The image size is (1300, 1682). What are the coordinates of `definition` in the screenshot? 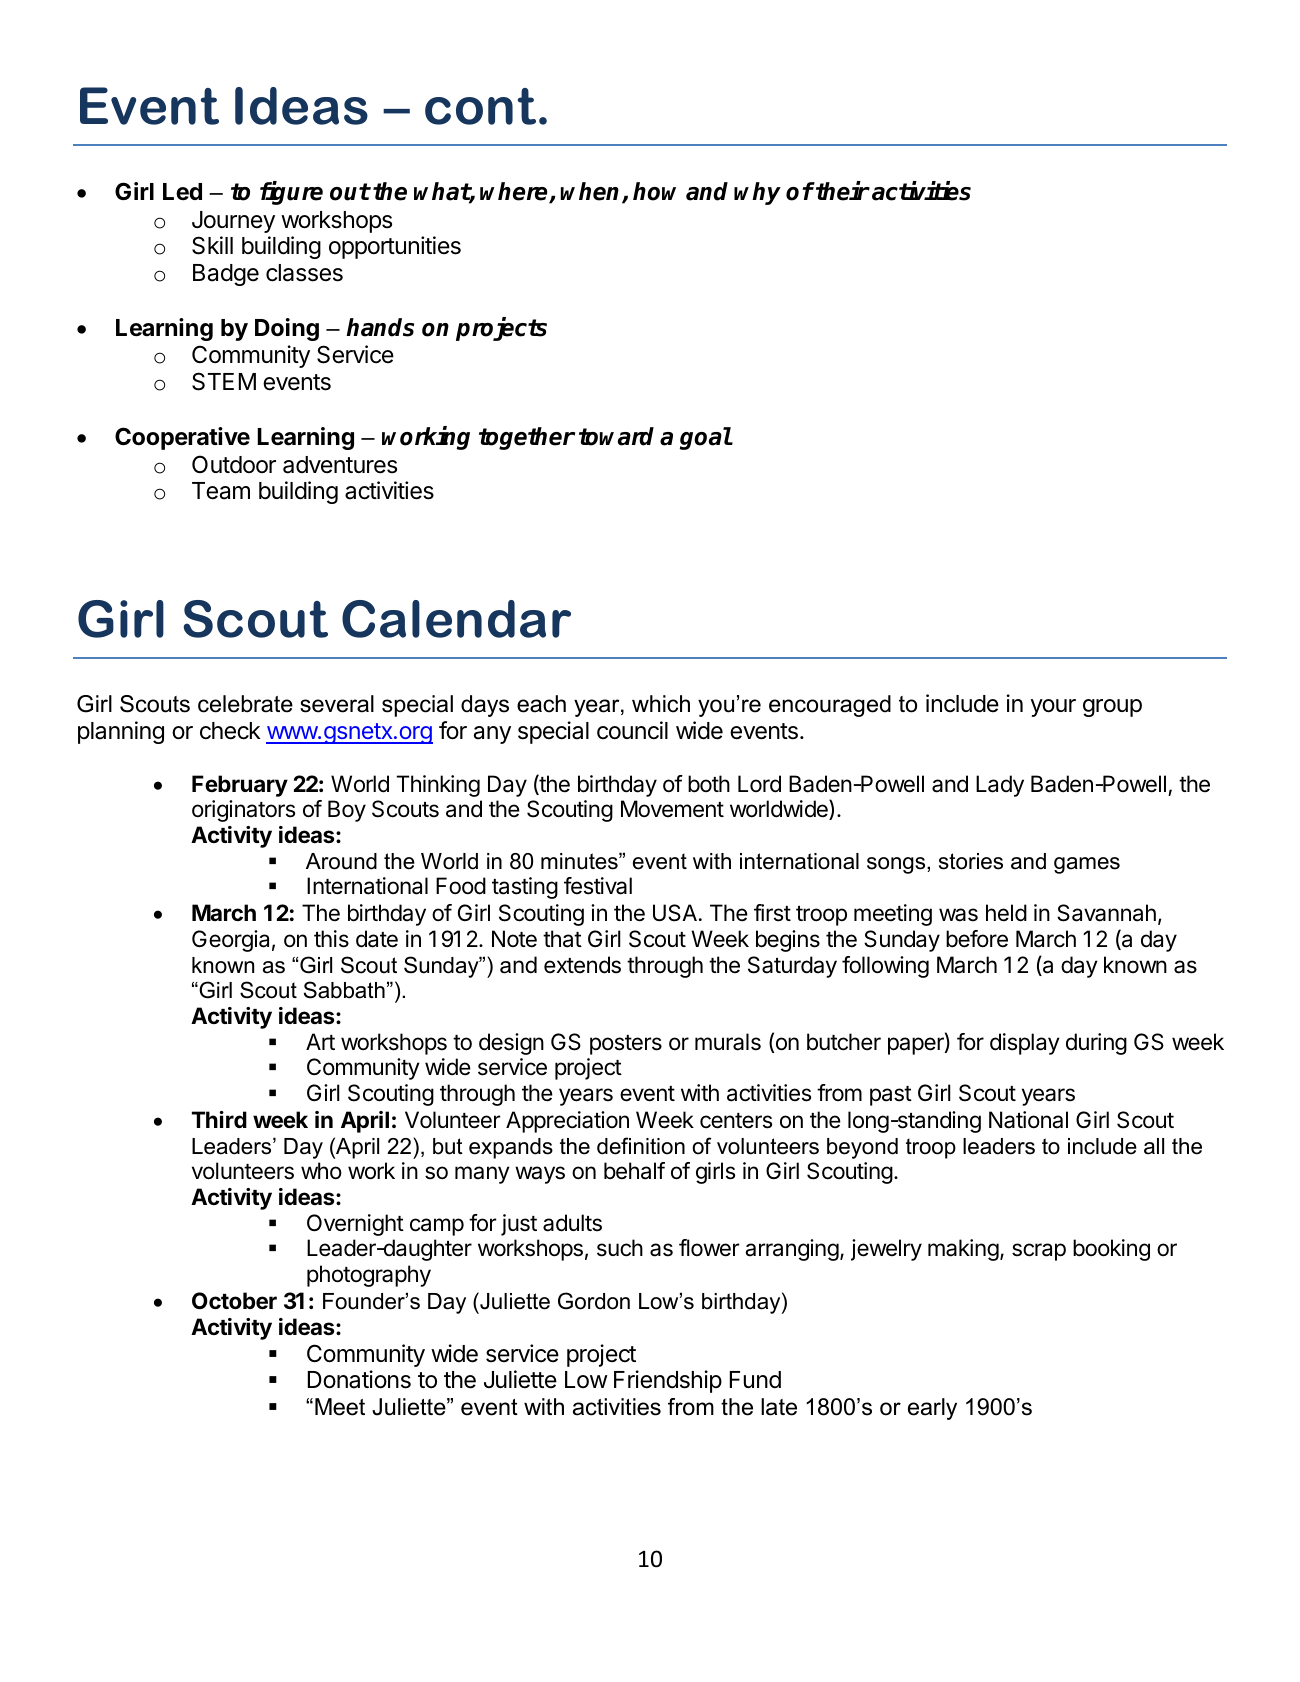 It's located at (641, 1146).
